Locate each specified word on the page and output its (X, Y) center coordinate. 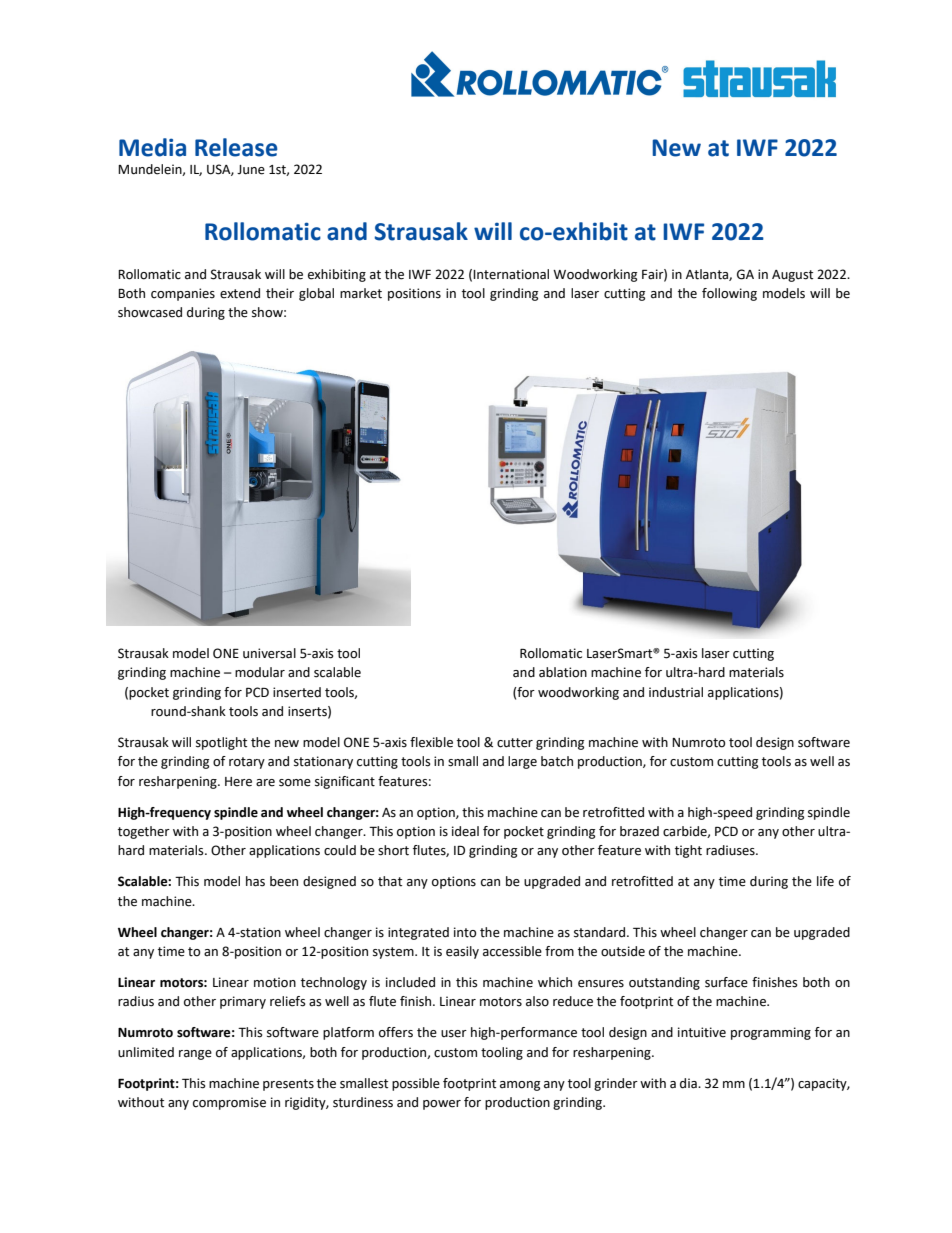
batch (557, 761)
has (255, 881)
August (792, 276)
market (361, 293)
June (251, 170)
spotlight (221, 743)
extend (240, 293)
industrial (676, 692)
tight (688, 851)
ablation (563, 672)
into (465, 932)
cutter (515, 743)
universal (269, 653)
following (729, 294)
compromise (229, 1103)
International (511, 274)
